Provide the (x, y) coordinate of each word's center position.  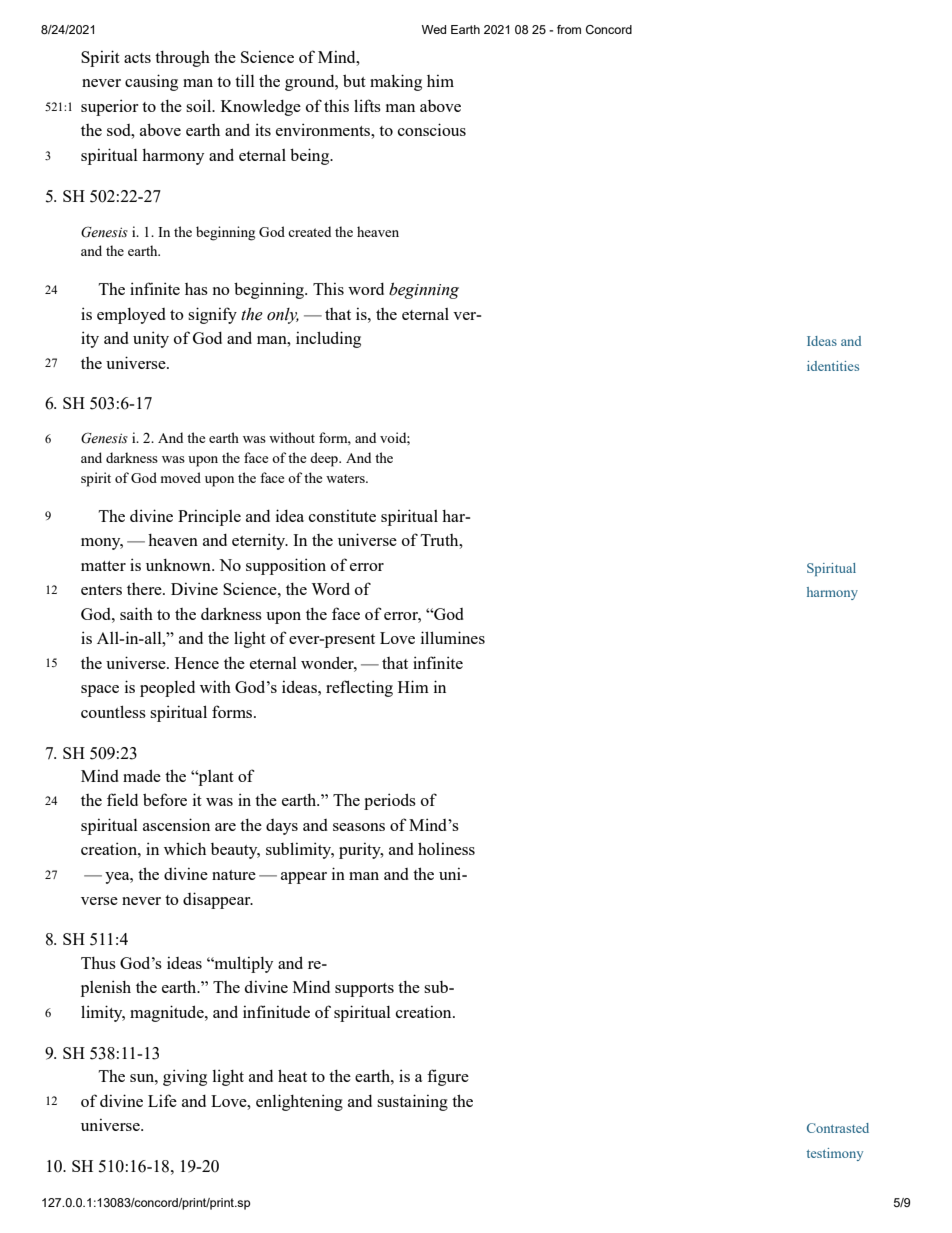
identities (833, 366)
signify (212, 315)
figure (448, 1077)
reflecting (359, 688)
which (185, 848)
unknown (179, 565)
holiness (446, 848)
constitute (342, 516)
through (182, 58)
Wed (434, 29)
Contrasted (838, 1128)
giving (185, 1077)
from (569, 29)
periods (390, 801)
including (328, 339)
